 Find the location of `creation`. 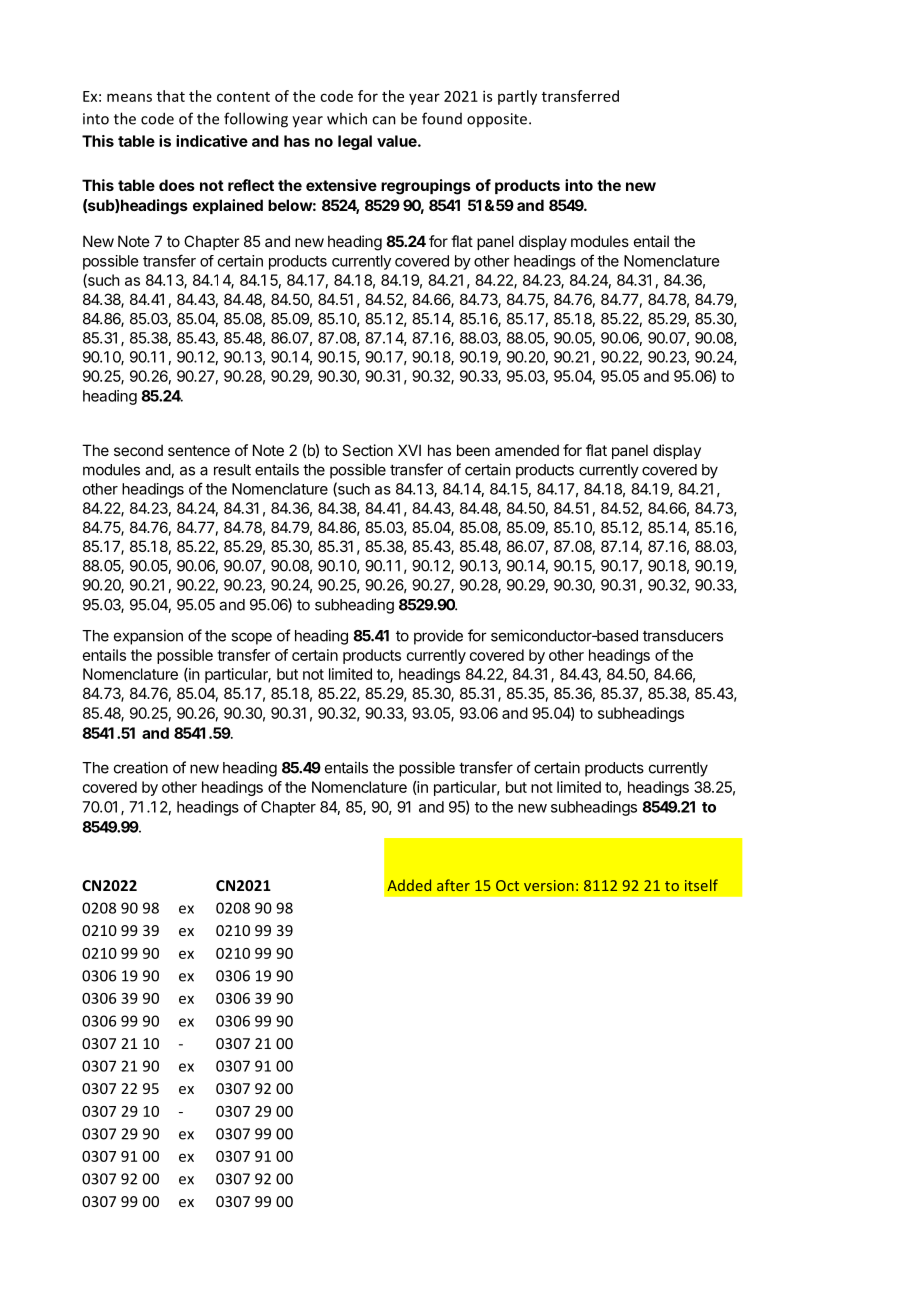

creation is located at coordinates (141, 767).
